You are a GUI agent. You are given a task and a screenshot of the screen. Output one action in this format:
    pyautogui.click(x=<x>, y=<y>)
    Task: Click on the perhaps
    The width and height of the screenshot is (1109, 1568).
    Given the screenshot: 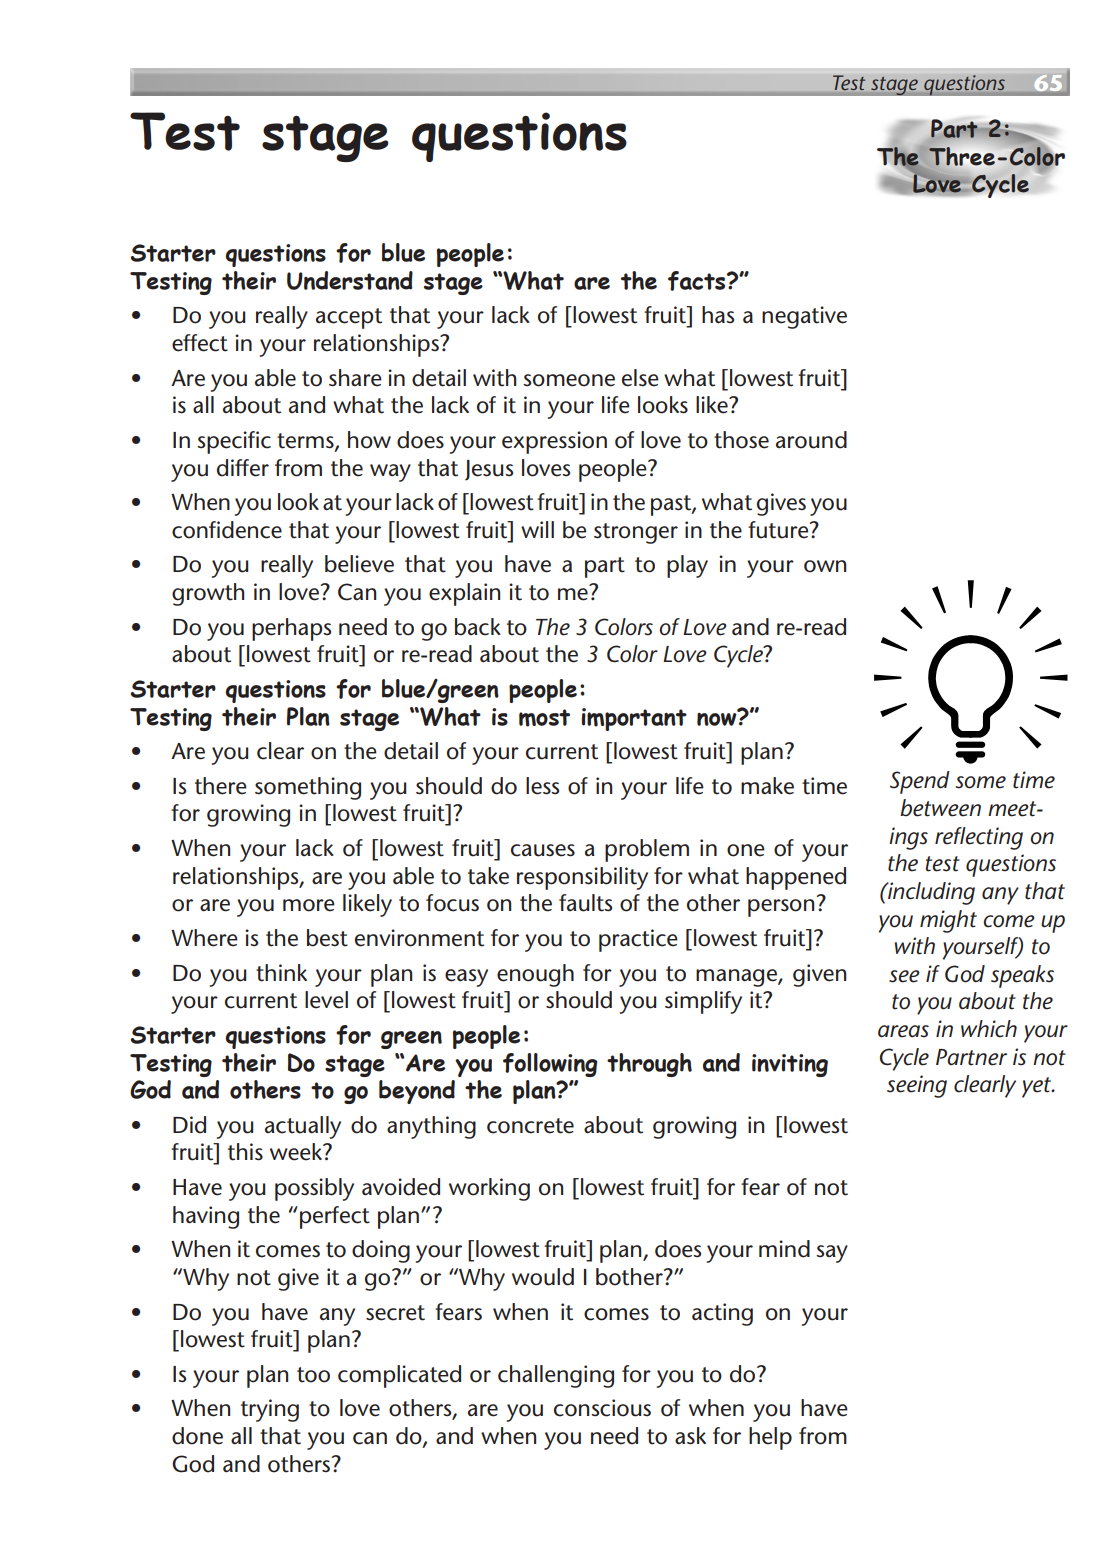 What is the action you would take?
    pyautogui.click(x=291, y=629)
